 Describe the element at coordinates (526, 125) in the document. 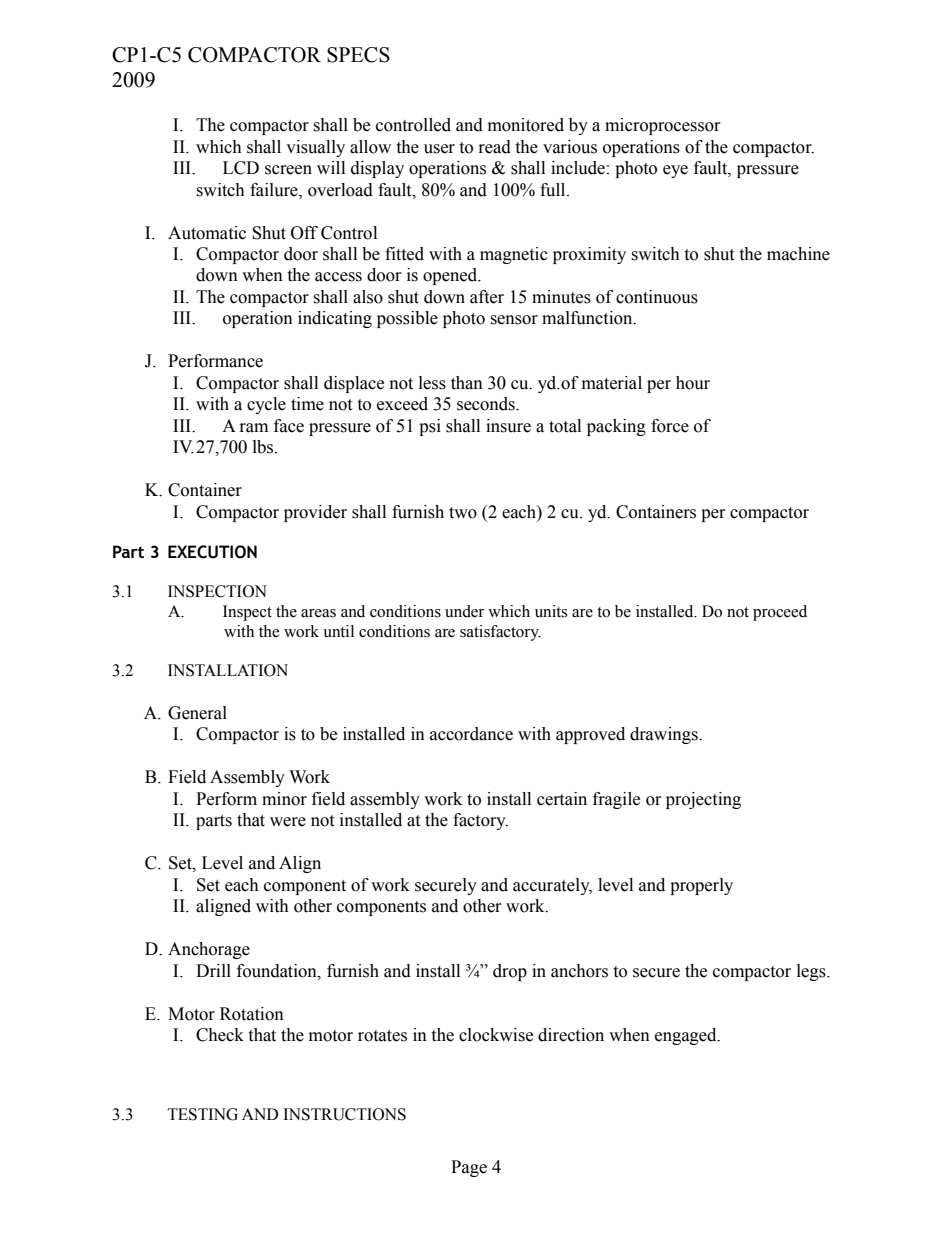

I see `monitored` at that location.
